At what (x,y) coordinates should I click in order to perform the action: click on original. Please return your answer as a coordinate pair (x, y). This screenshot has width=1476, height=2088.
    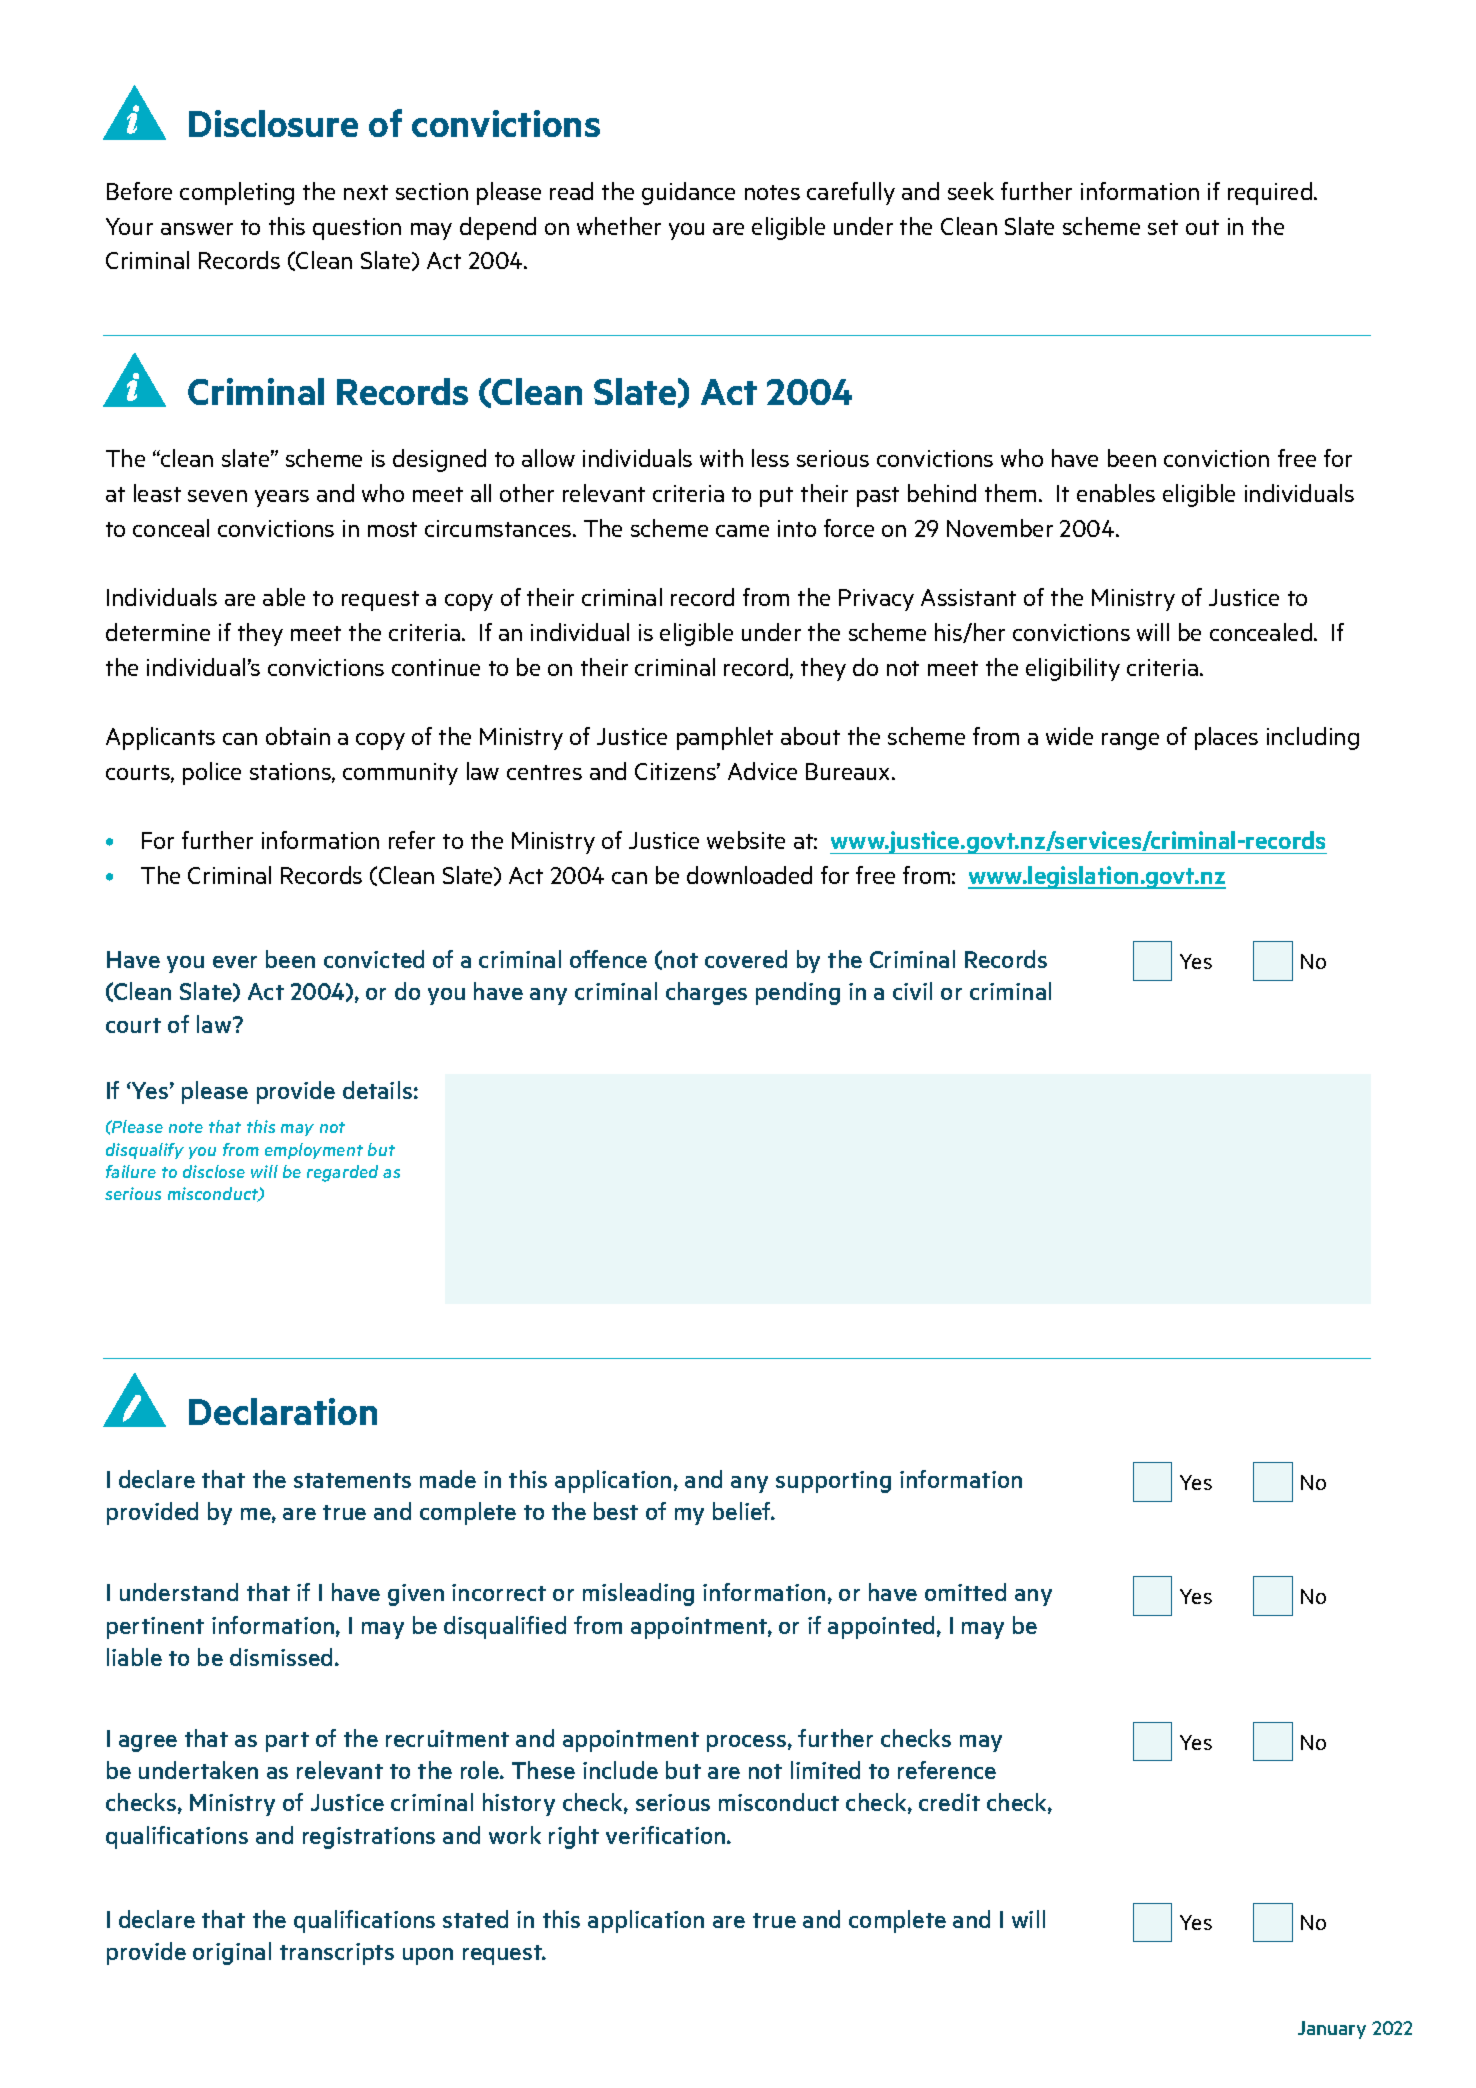
    Looking at the image, I should click on (232, 1953).
